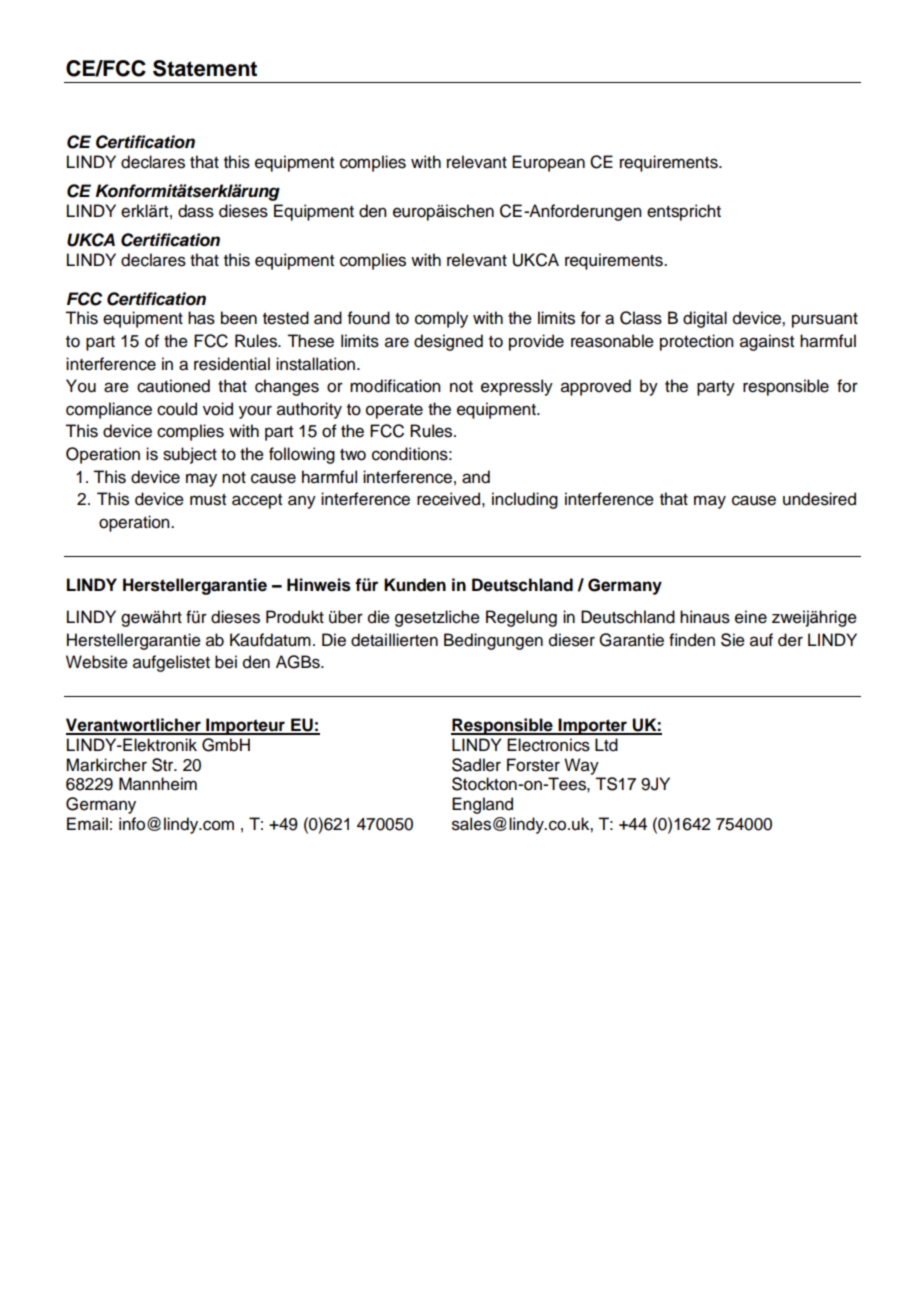 The image size is (924, 1308). Describe the element at coordinates (441, 319) in the screenshot. I see `comply` at that location.
